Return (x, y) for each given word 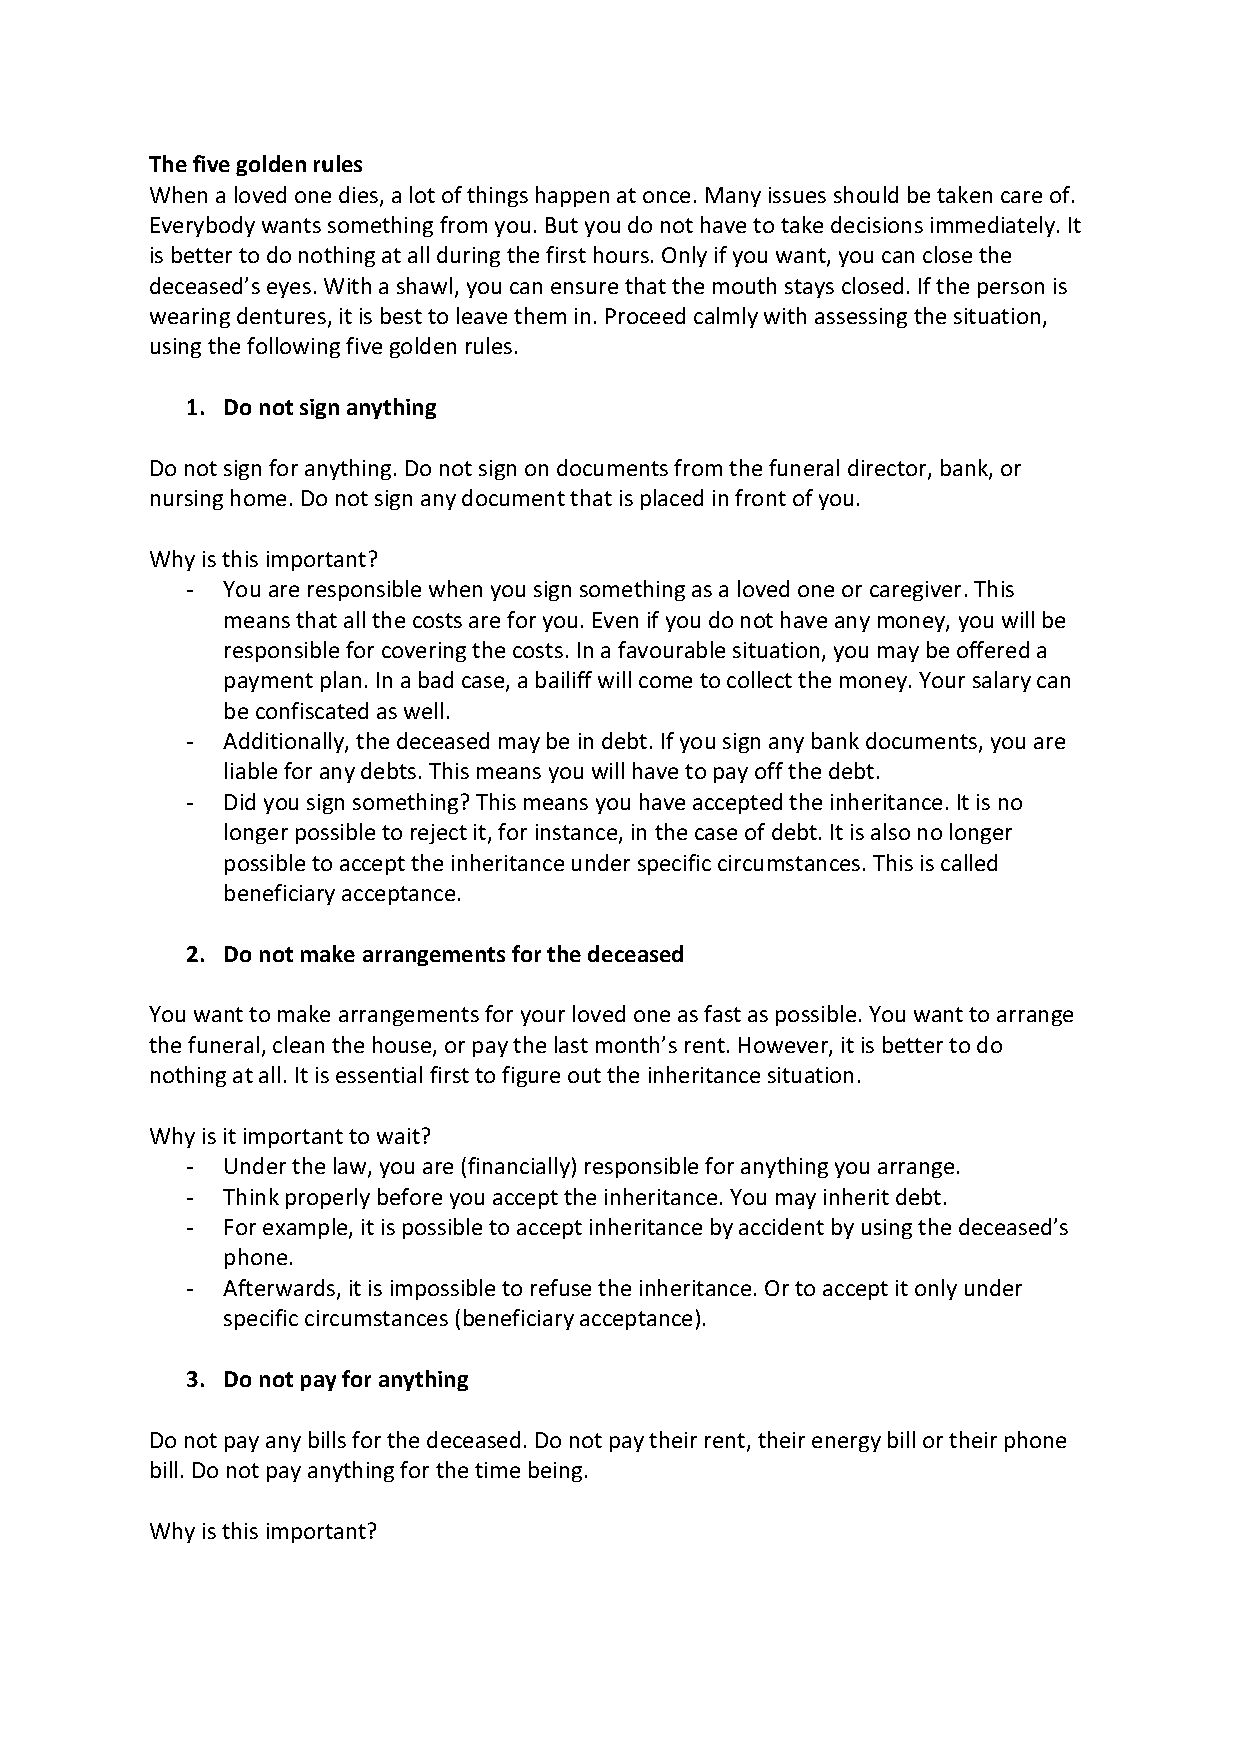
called (969, 862)
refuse (561, 1287)
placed (672, 499)
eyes (289, 290)
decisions (877, 224)
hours (621, 254)
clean (298, 1044)
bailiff (564, 679)
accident (781, 1226)
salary (1002, 681)
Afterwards (280, 1289)
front (760, 497)
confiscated (312, 710)
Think (251, 1196)
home (258, 497)
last (571, 1044)
